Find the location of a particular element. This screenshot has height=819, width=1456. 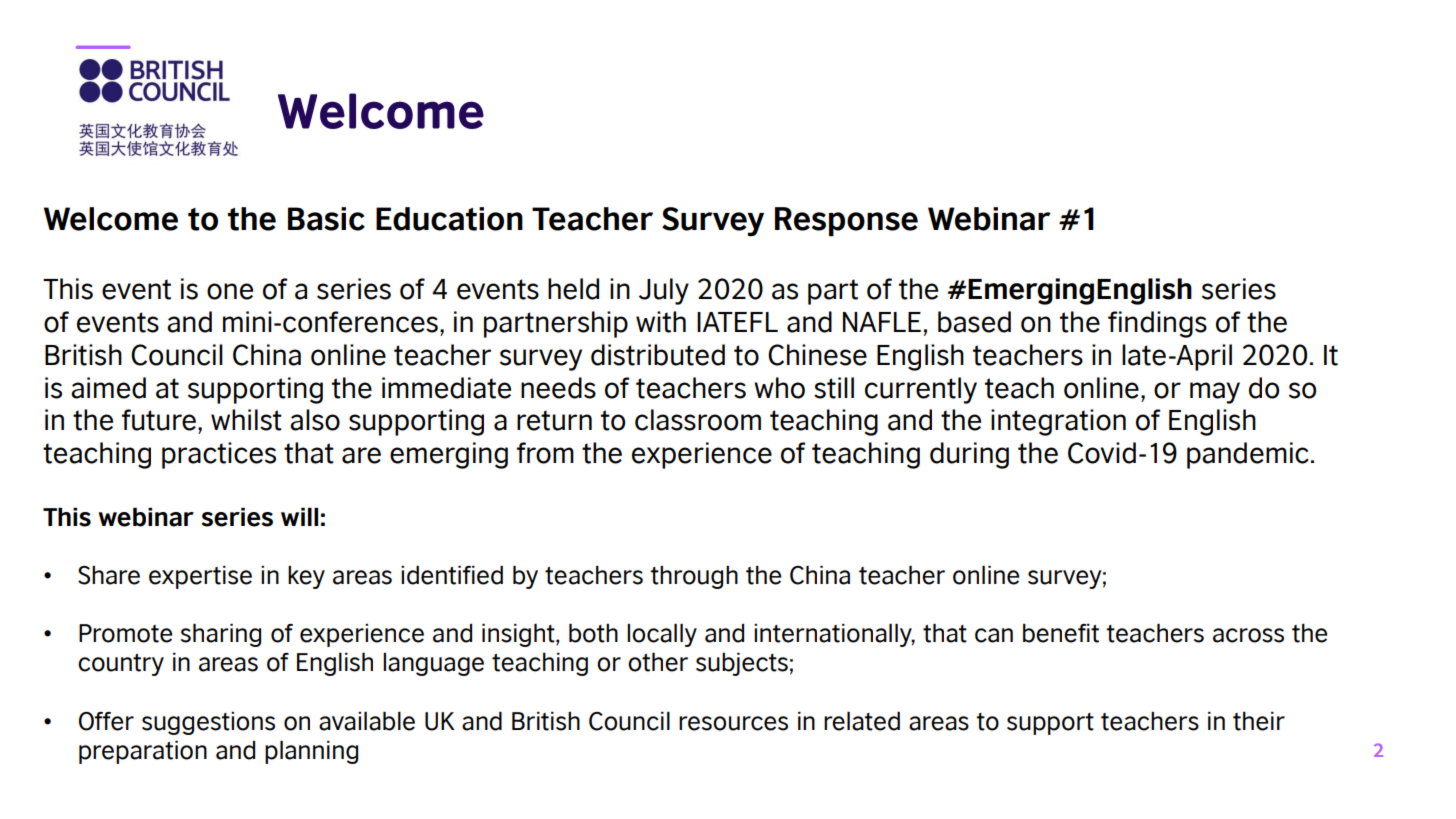

benefit is located at coordinates (1061, 633).
